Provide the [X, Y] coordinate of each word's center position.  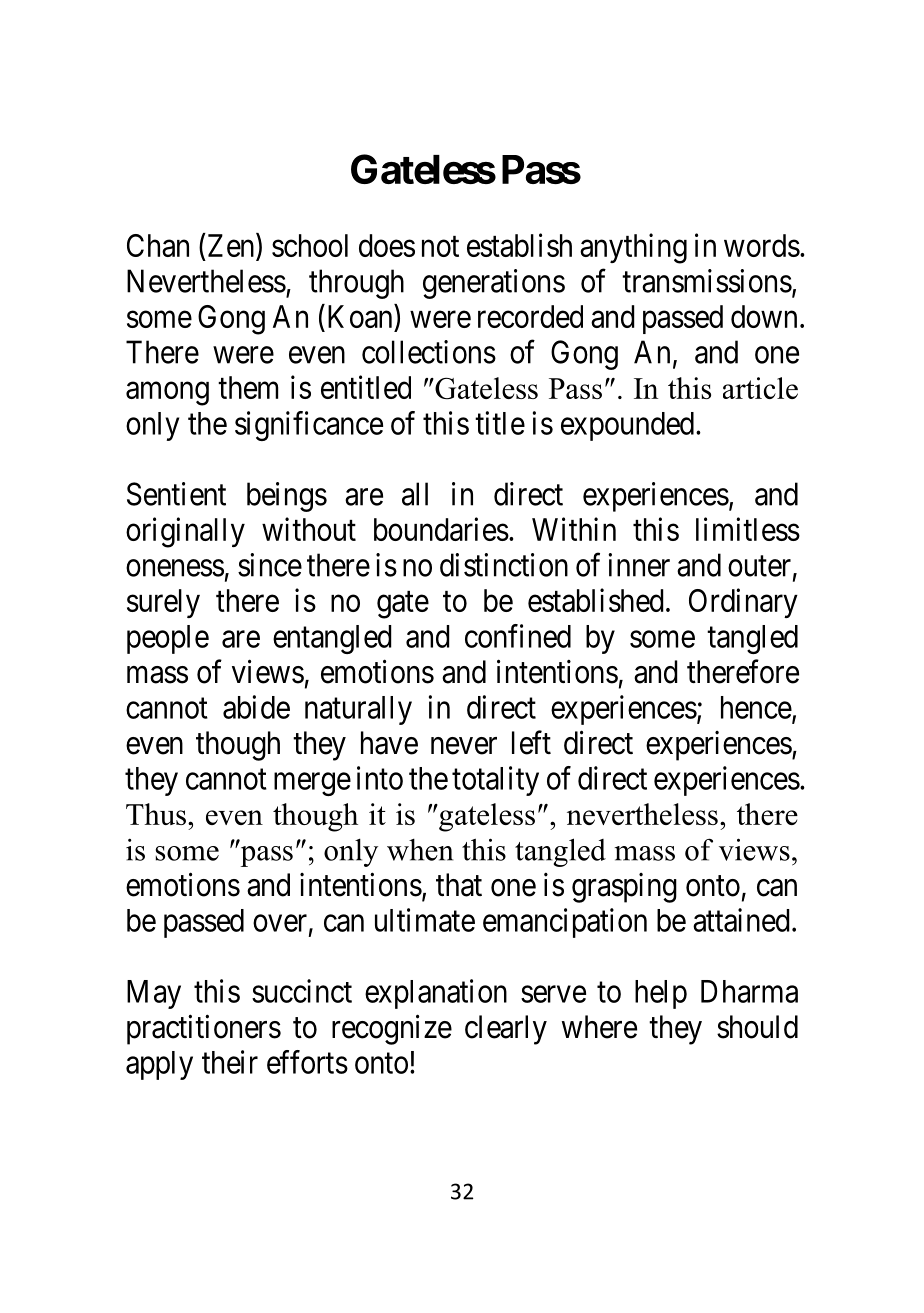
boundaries [441, 529]
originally [185, 532]
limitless [748, 529]
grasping [624, 888]
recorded [530, 316]
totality [495, 781]
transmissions [707, 281]
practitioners [204, 1029]
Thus [156, 814]
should [757, 1027]
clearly [506, 1030]
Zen [232, 247]
